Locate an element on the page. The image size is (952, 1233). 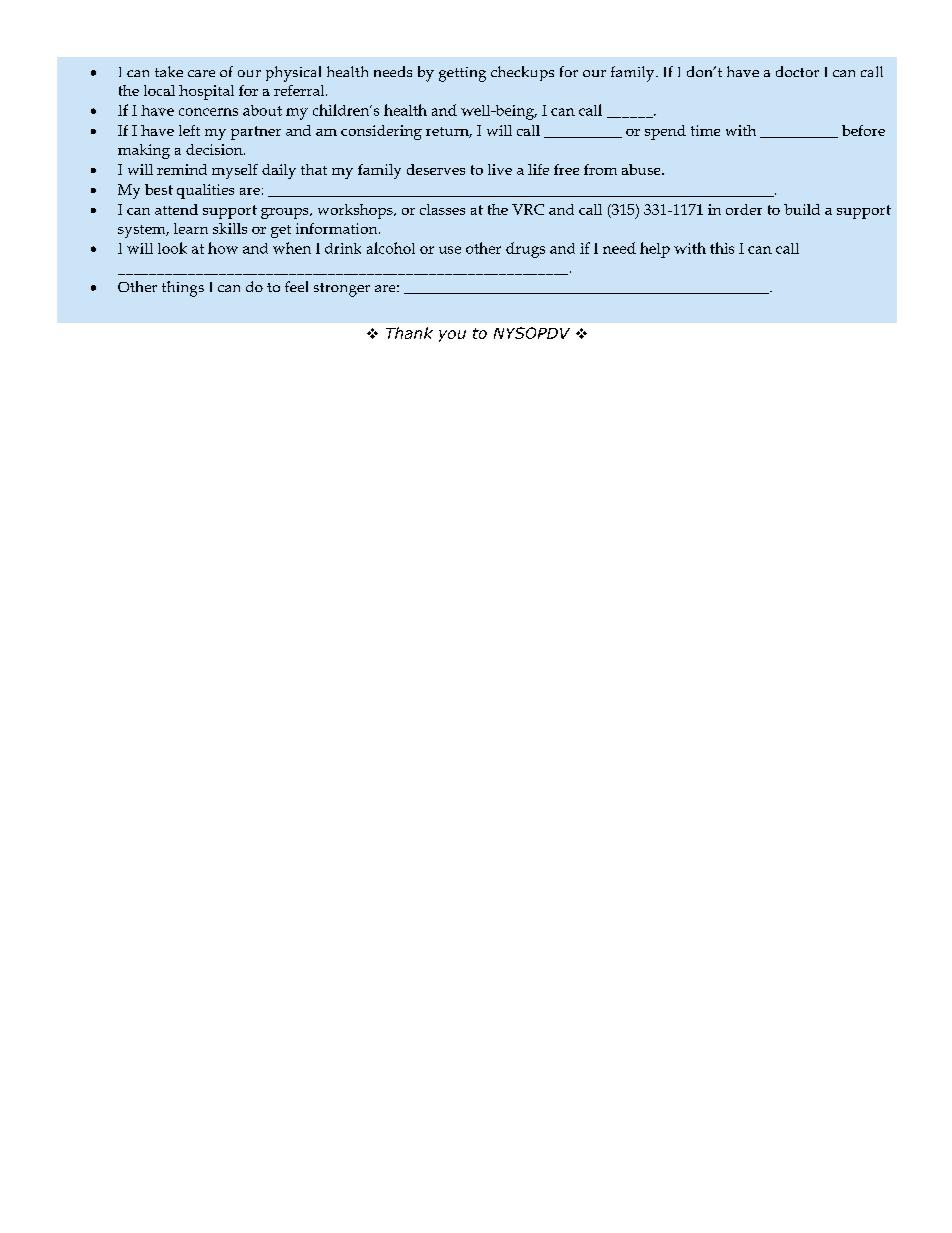
checkups is located at coordinates (522, 73).
